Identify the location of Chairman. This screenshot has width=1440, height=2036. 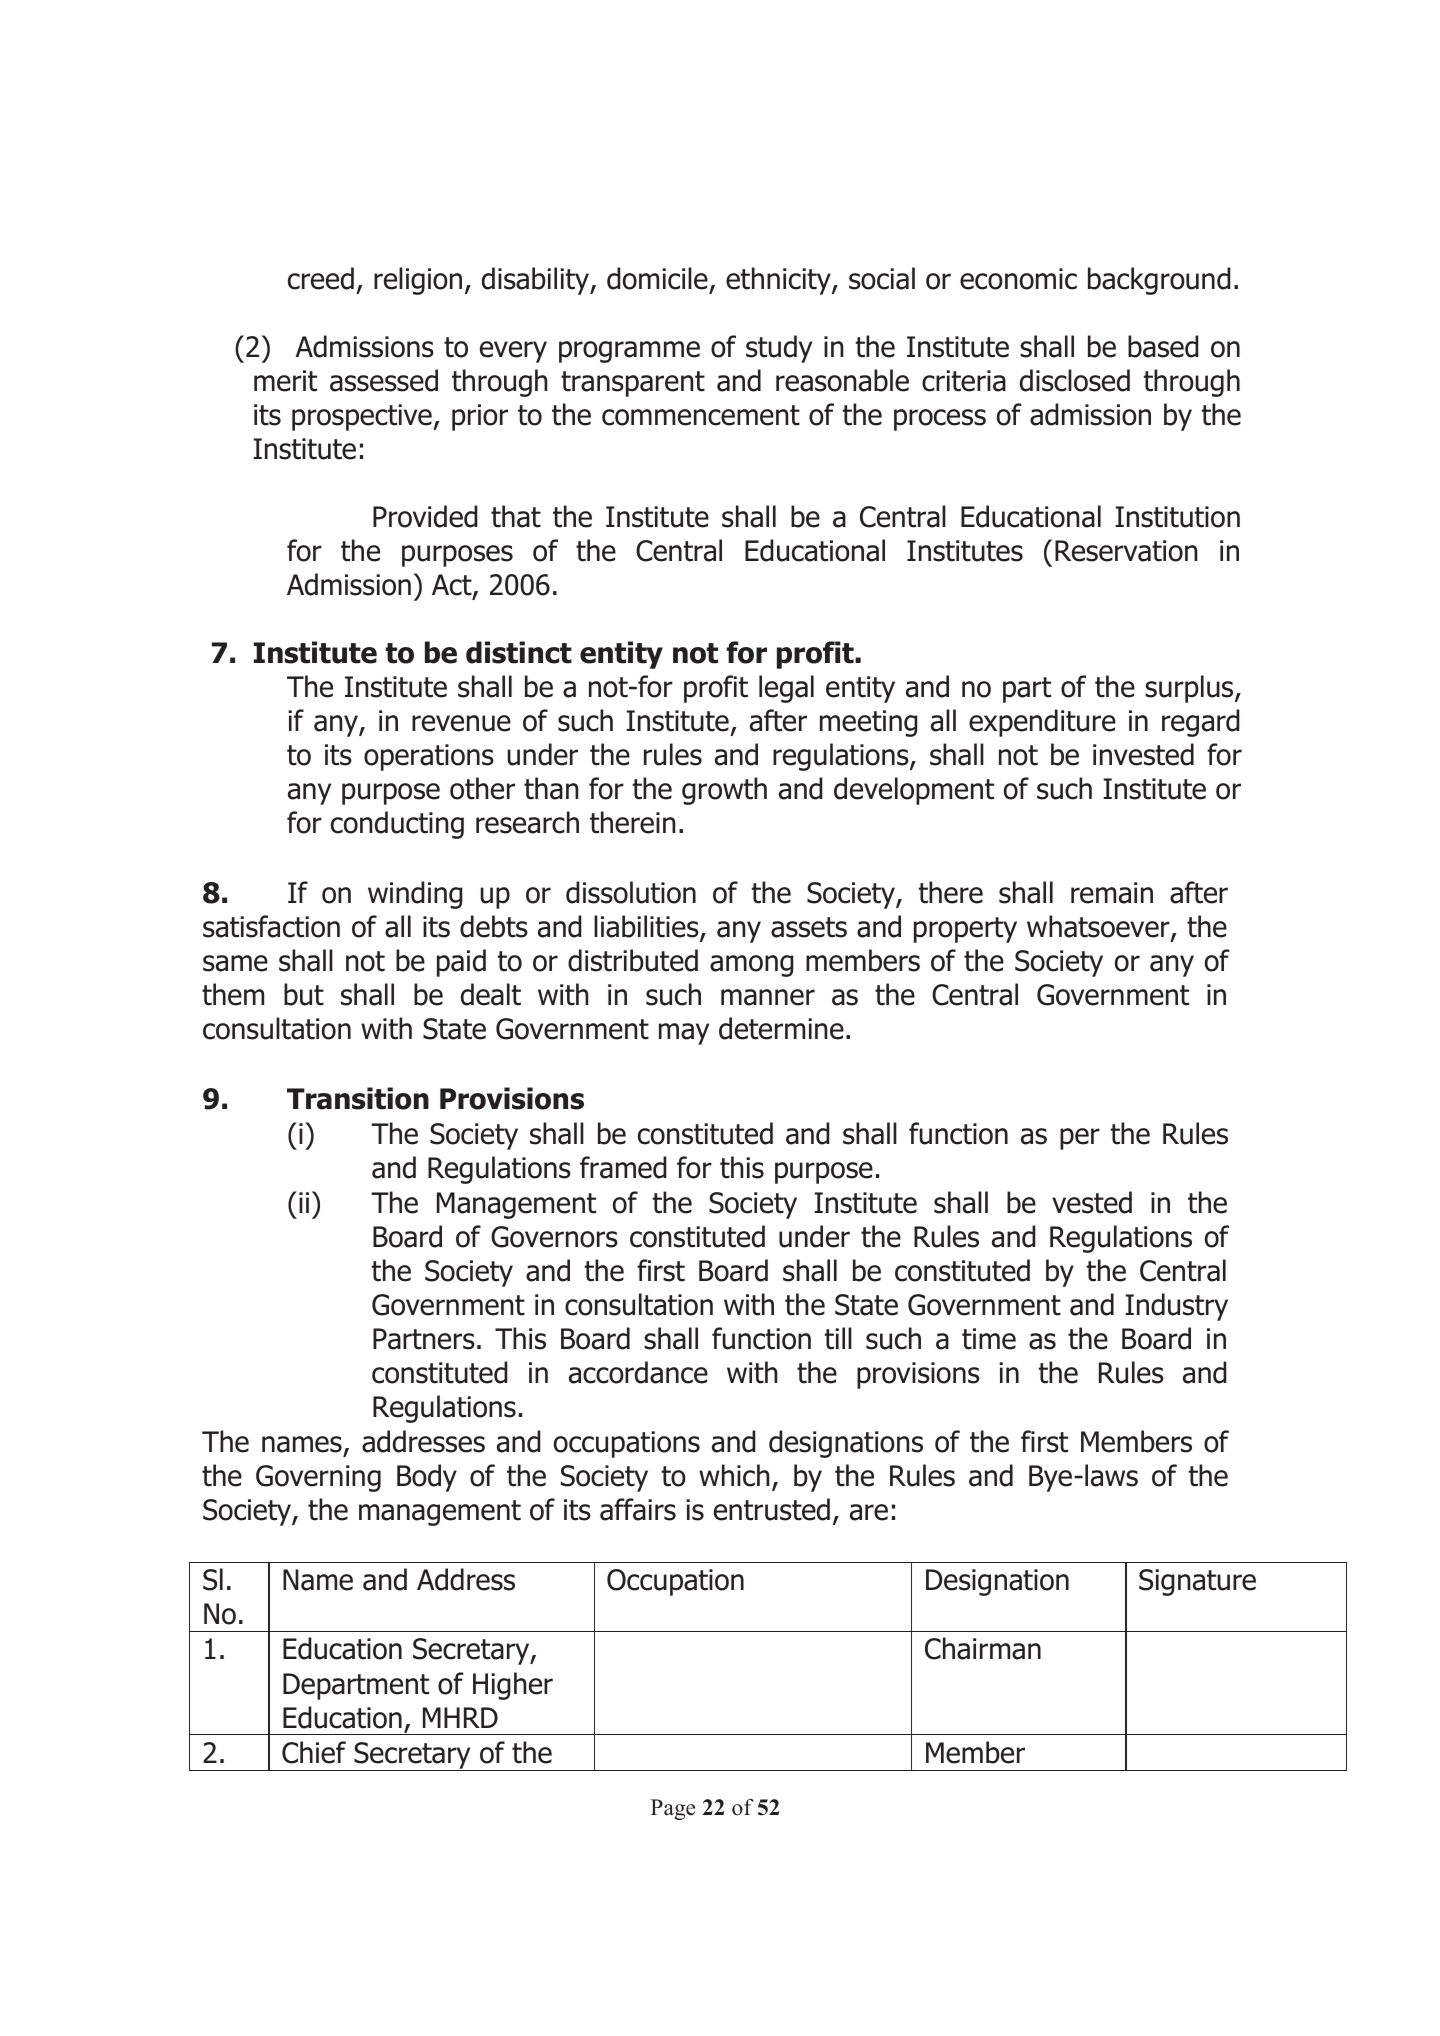
(983, 1648).
